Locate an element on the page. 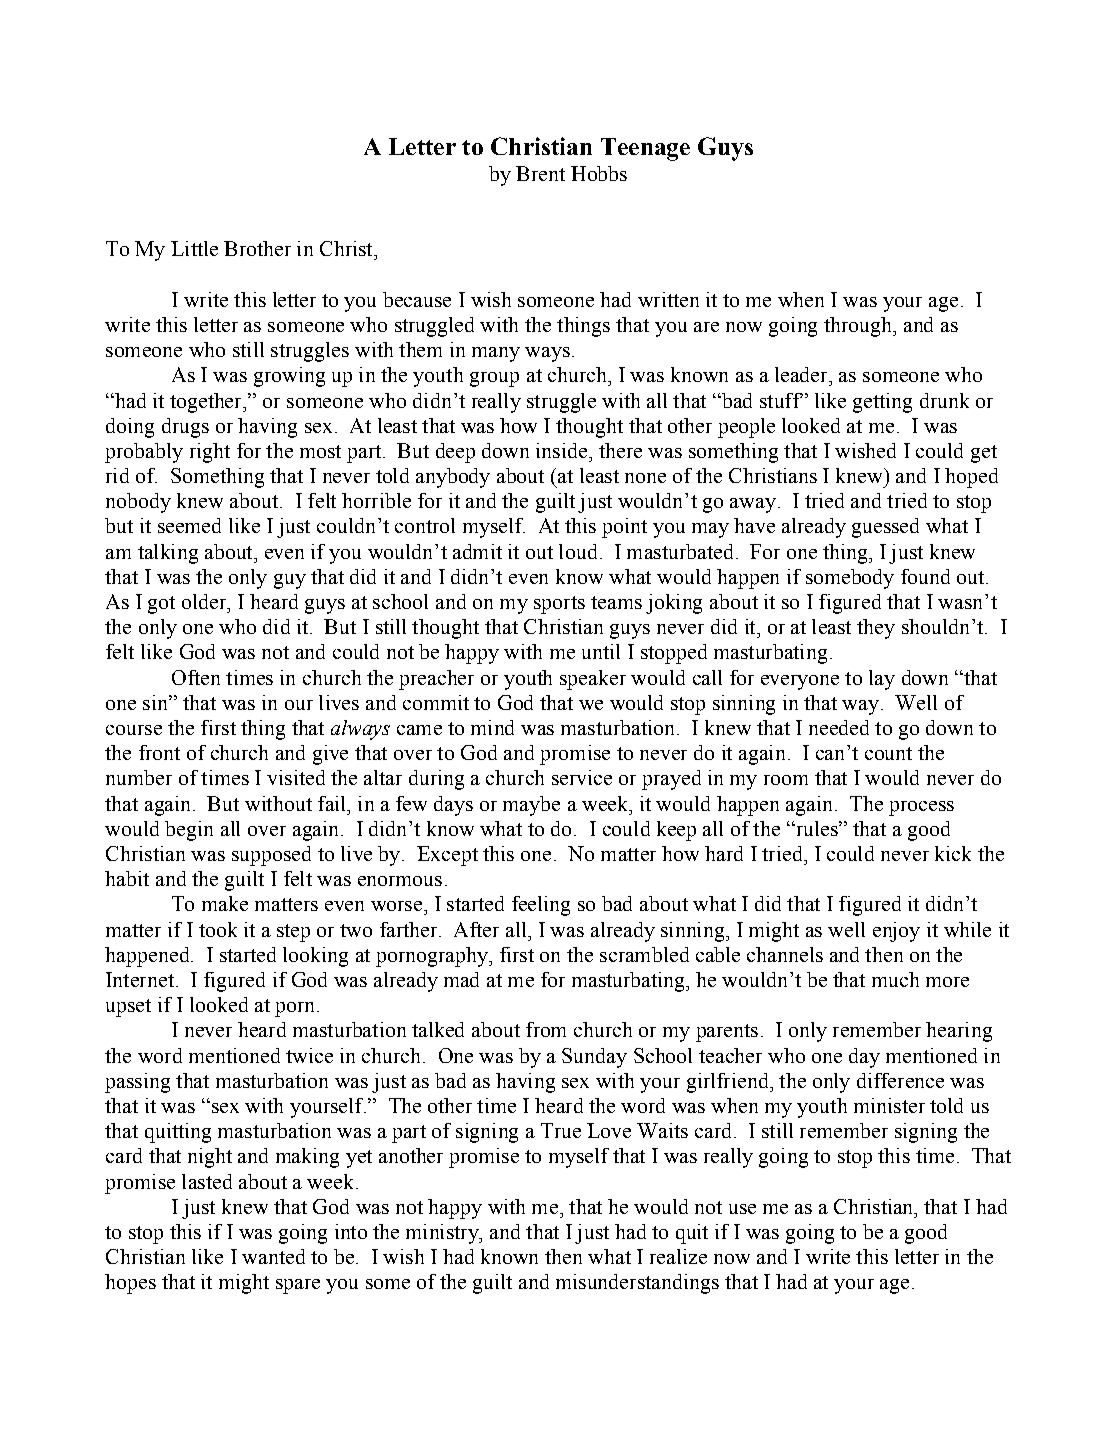 This image has height=1446, width=1117. they is located at coordinates (876, 629).
